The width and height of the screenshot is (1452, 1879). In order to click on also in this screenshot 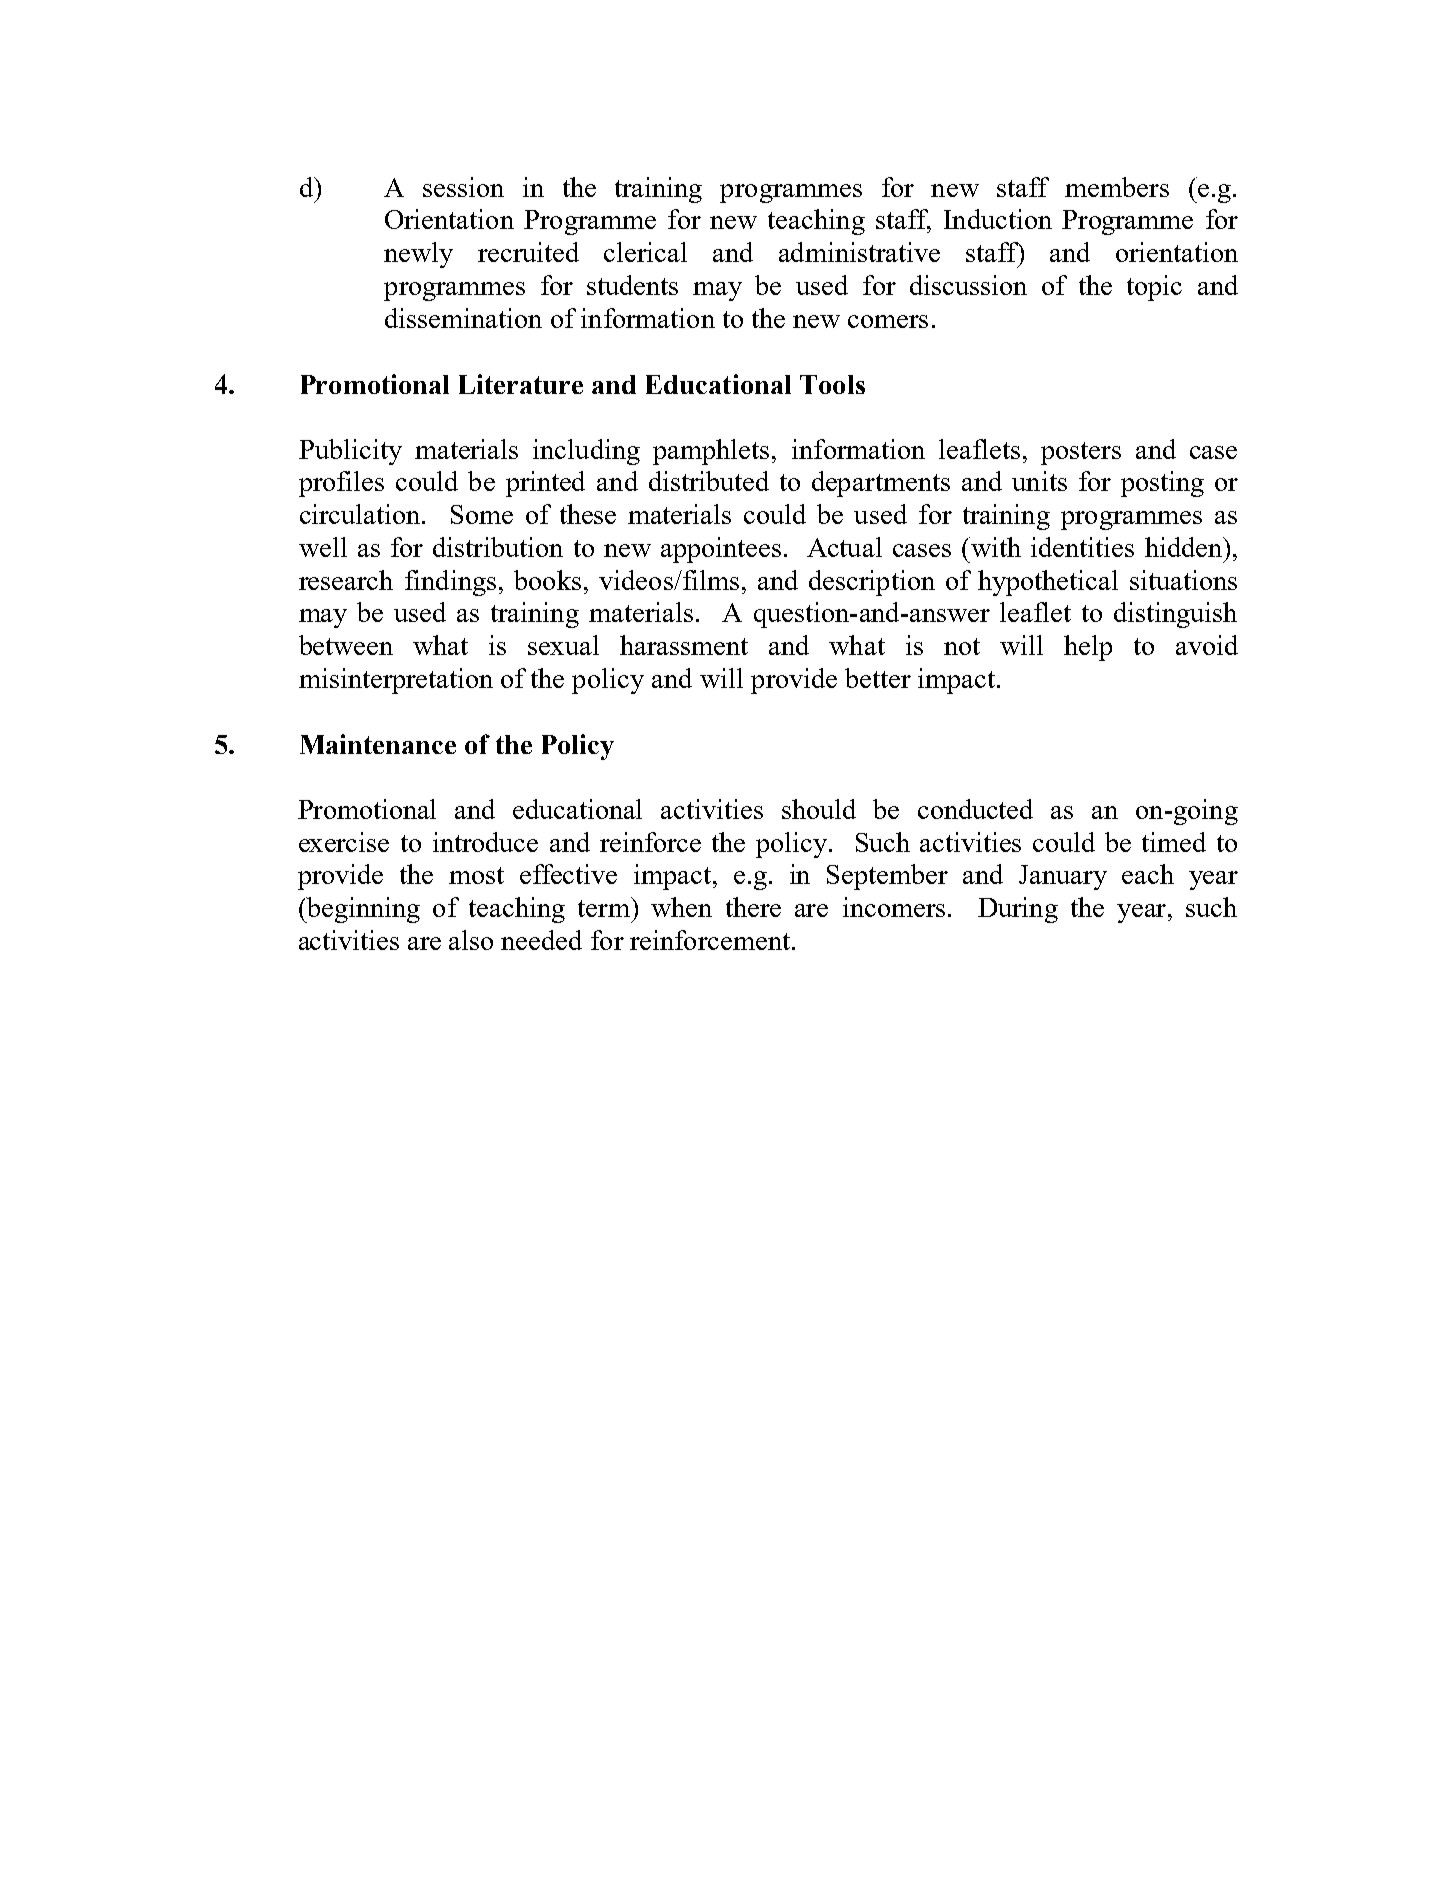, I will do `click(471, 940)`.
